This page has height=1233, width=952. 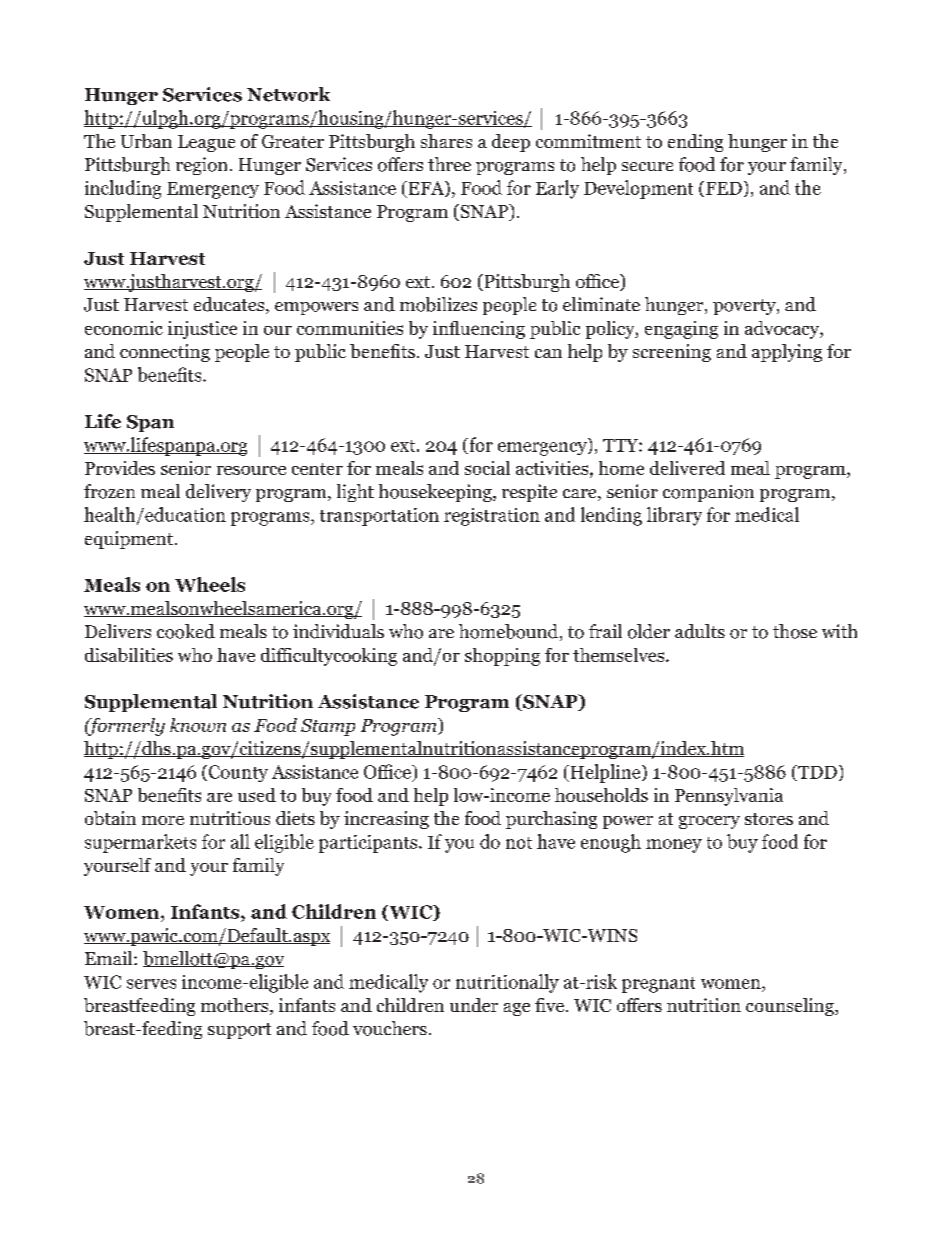 I want to click on cooked, so click(x=186, y=631).
